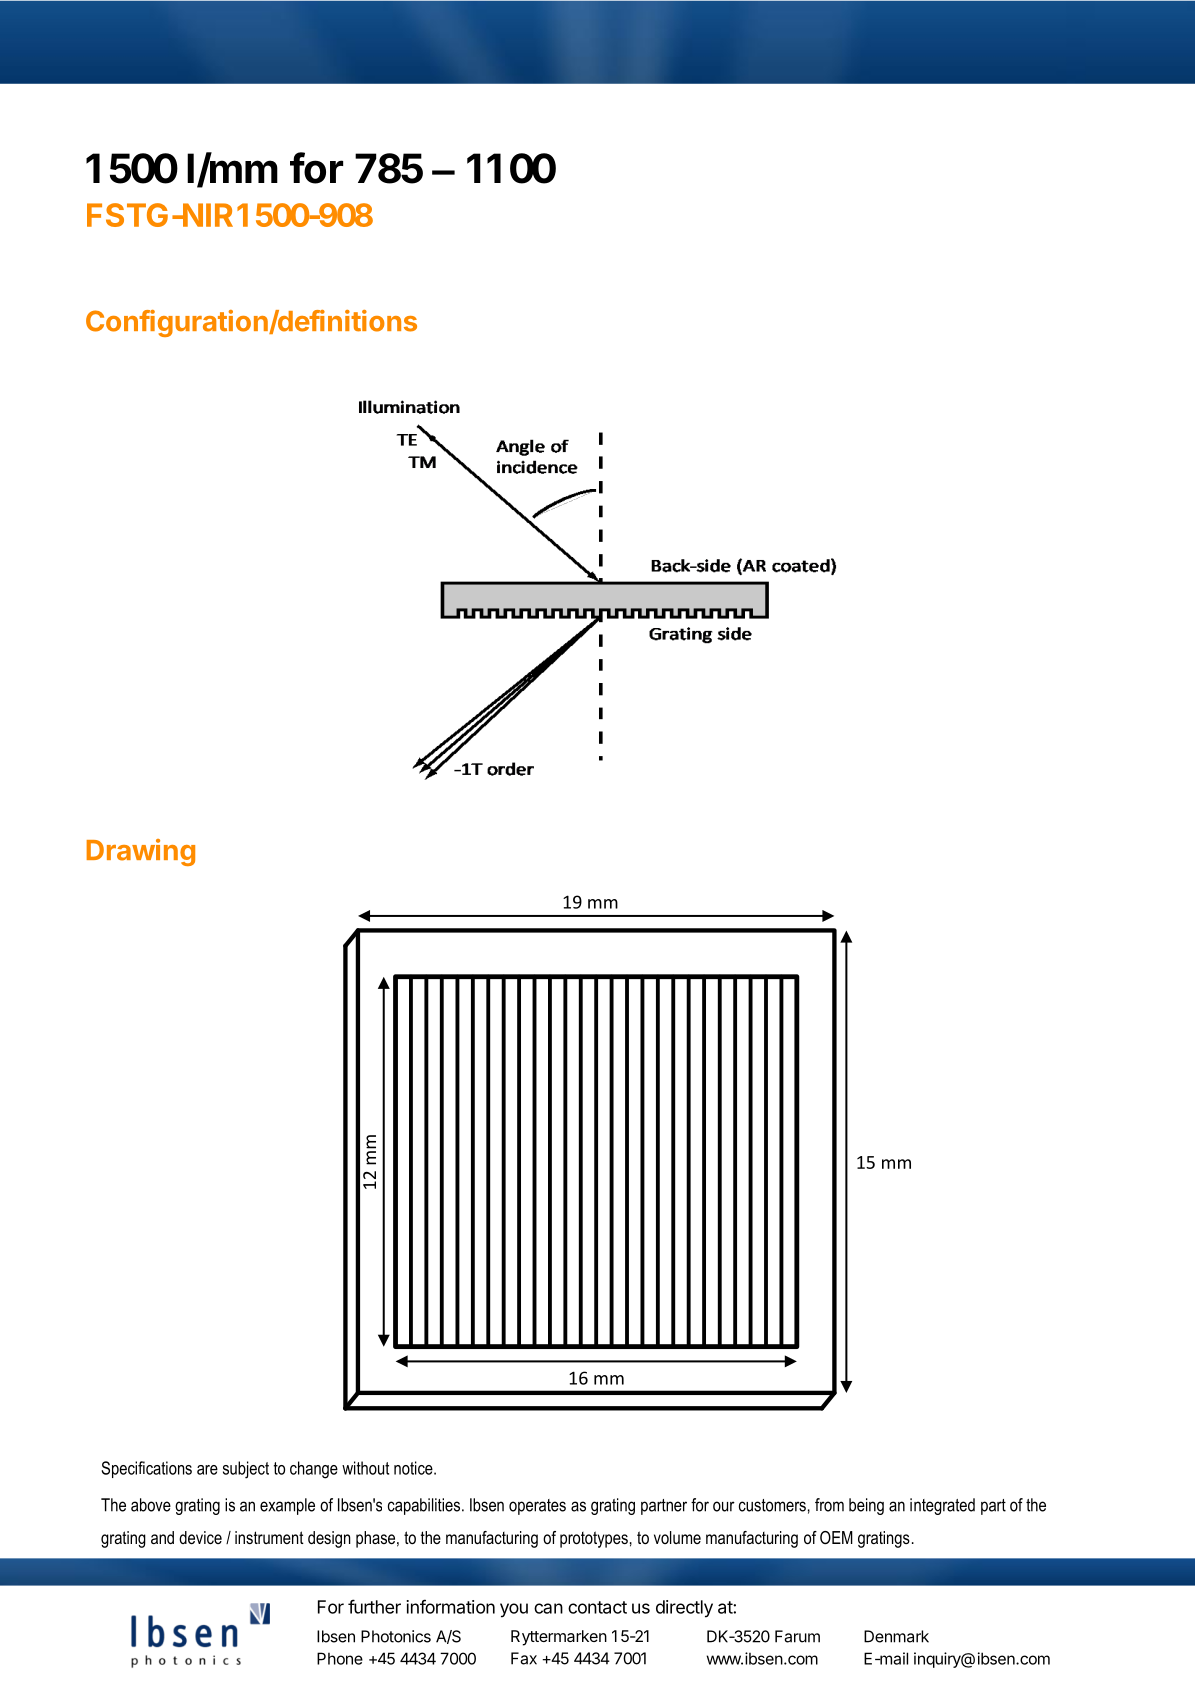  I want to click on without, so click(365, 1468).
